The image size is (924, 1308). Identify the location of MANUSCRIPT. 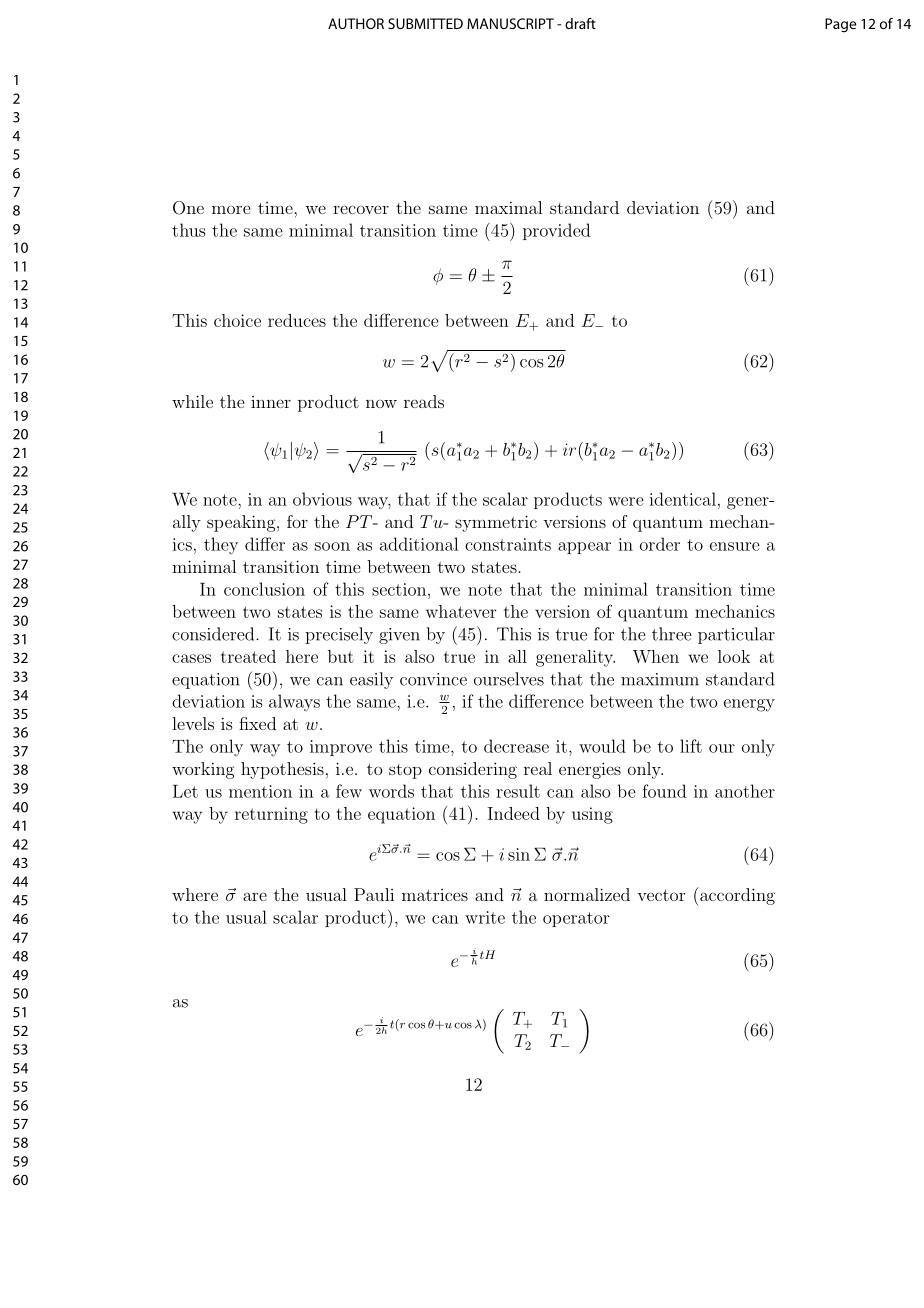
(510, 23).
